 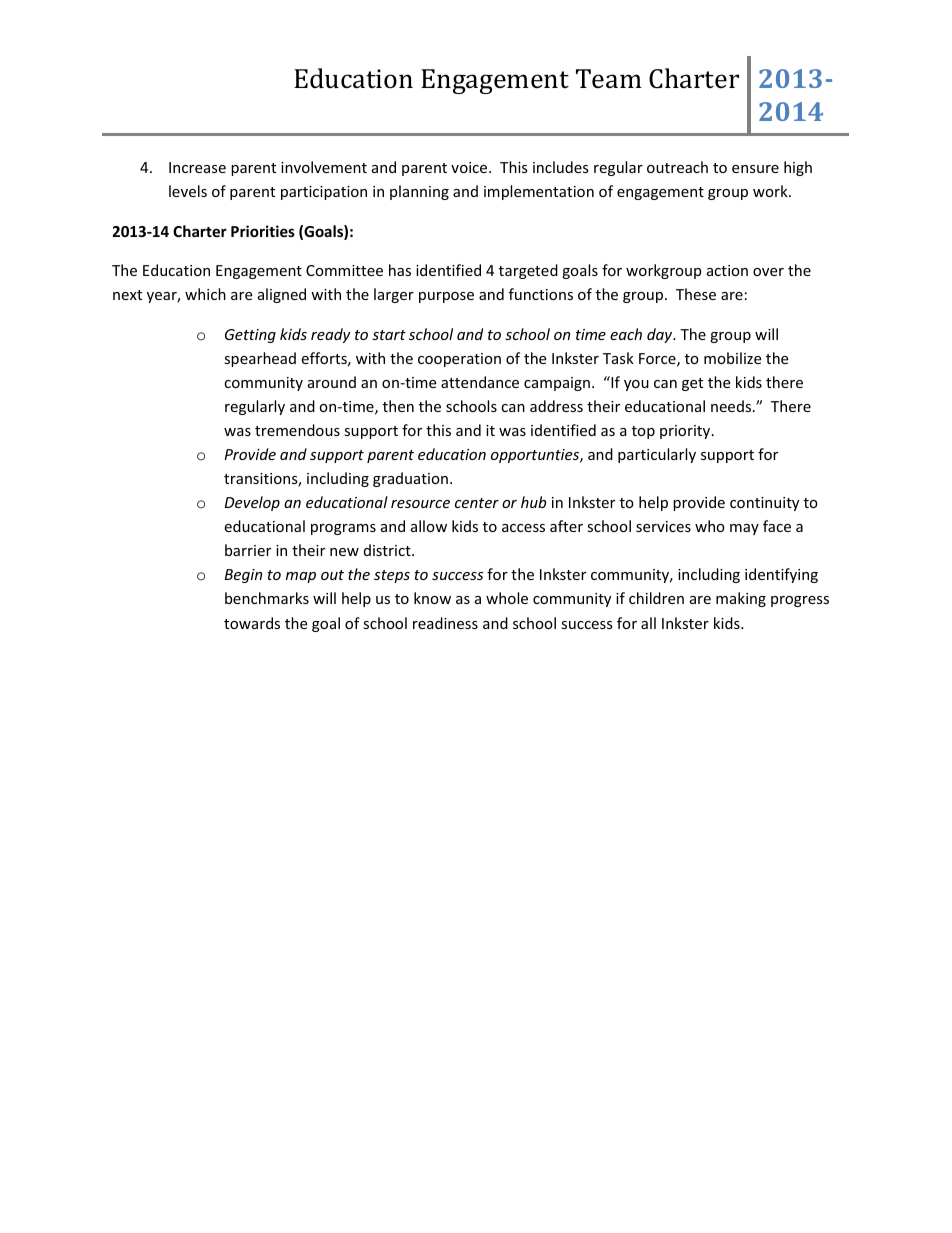 What do you see at coordinates (459, 360) in the page?
I see `cooperation` at bounding box center [459, 360].
